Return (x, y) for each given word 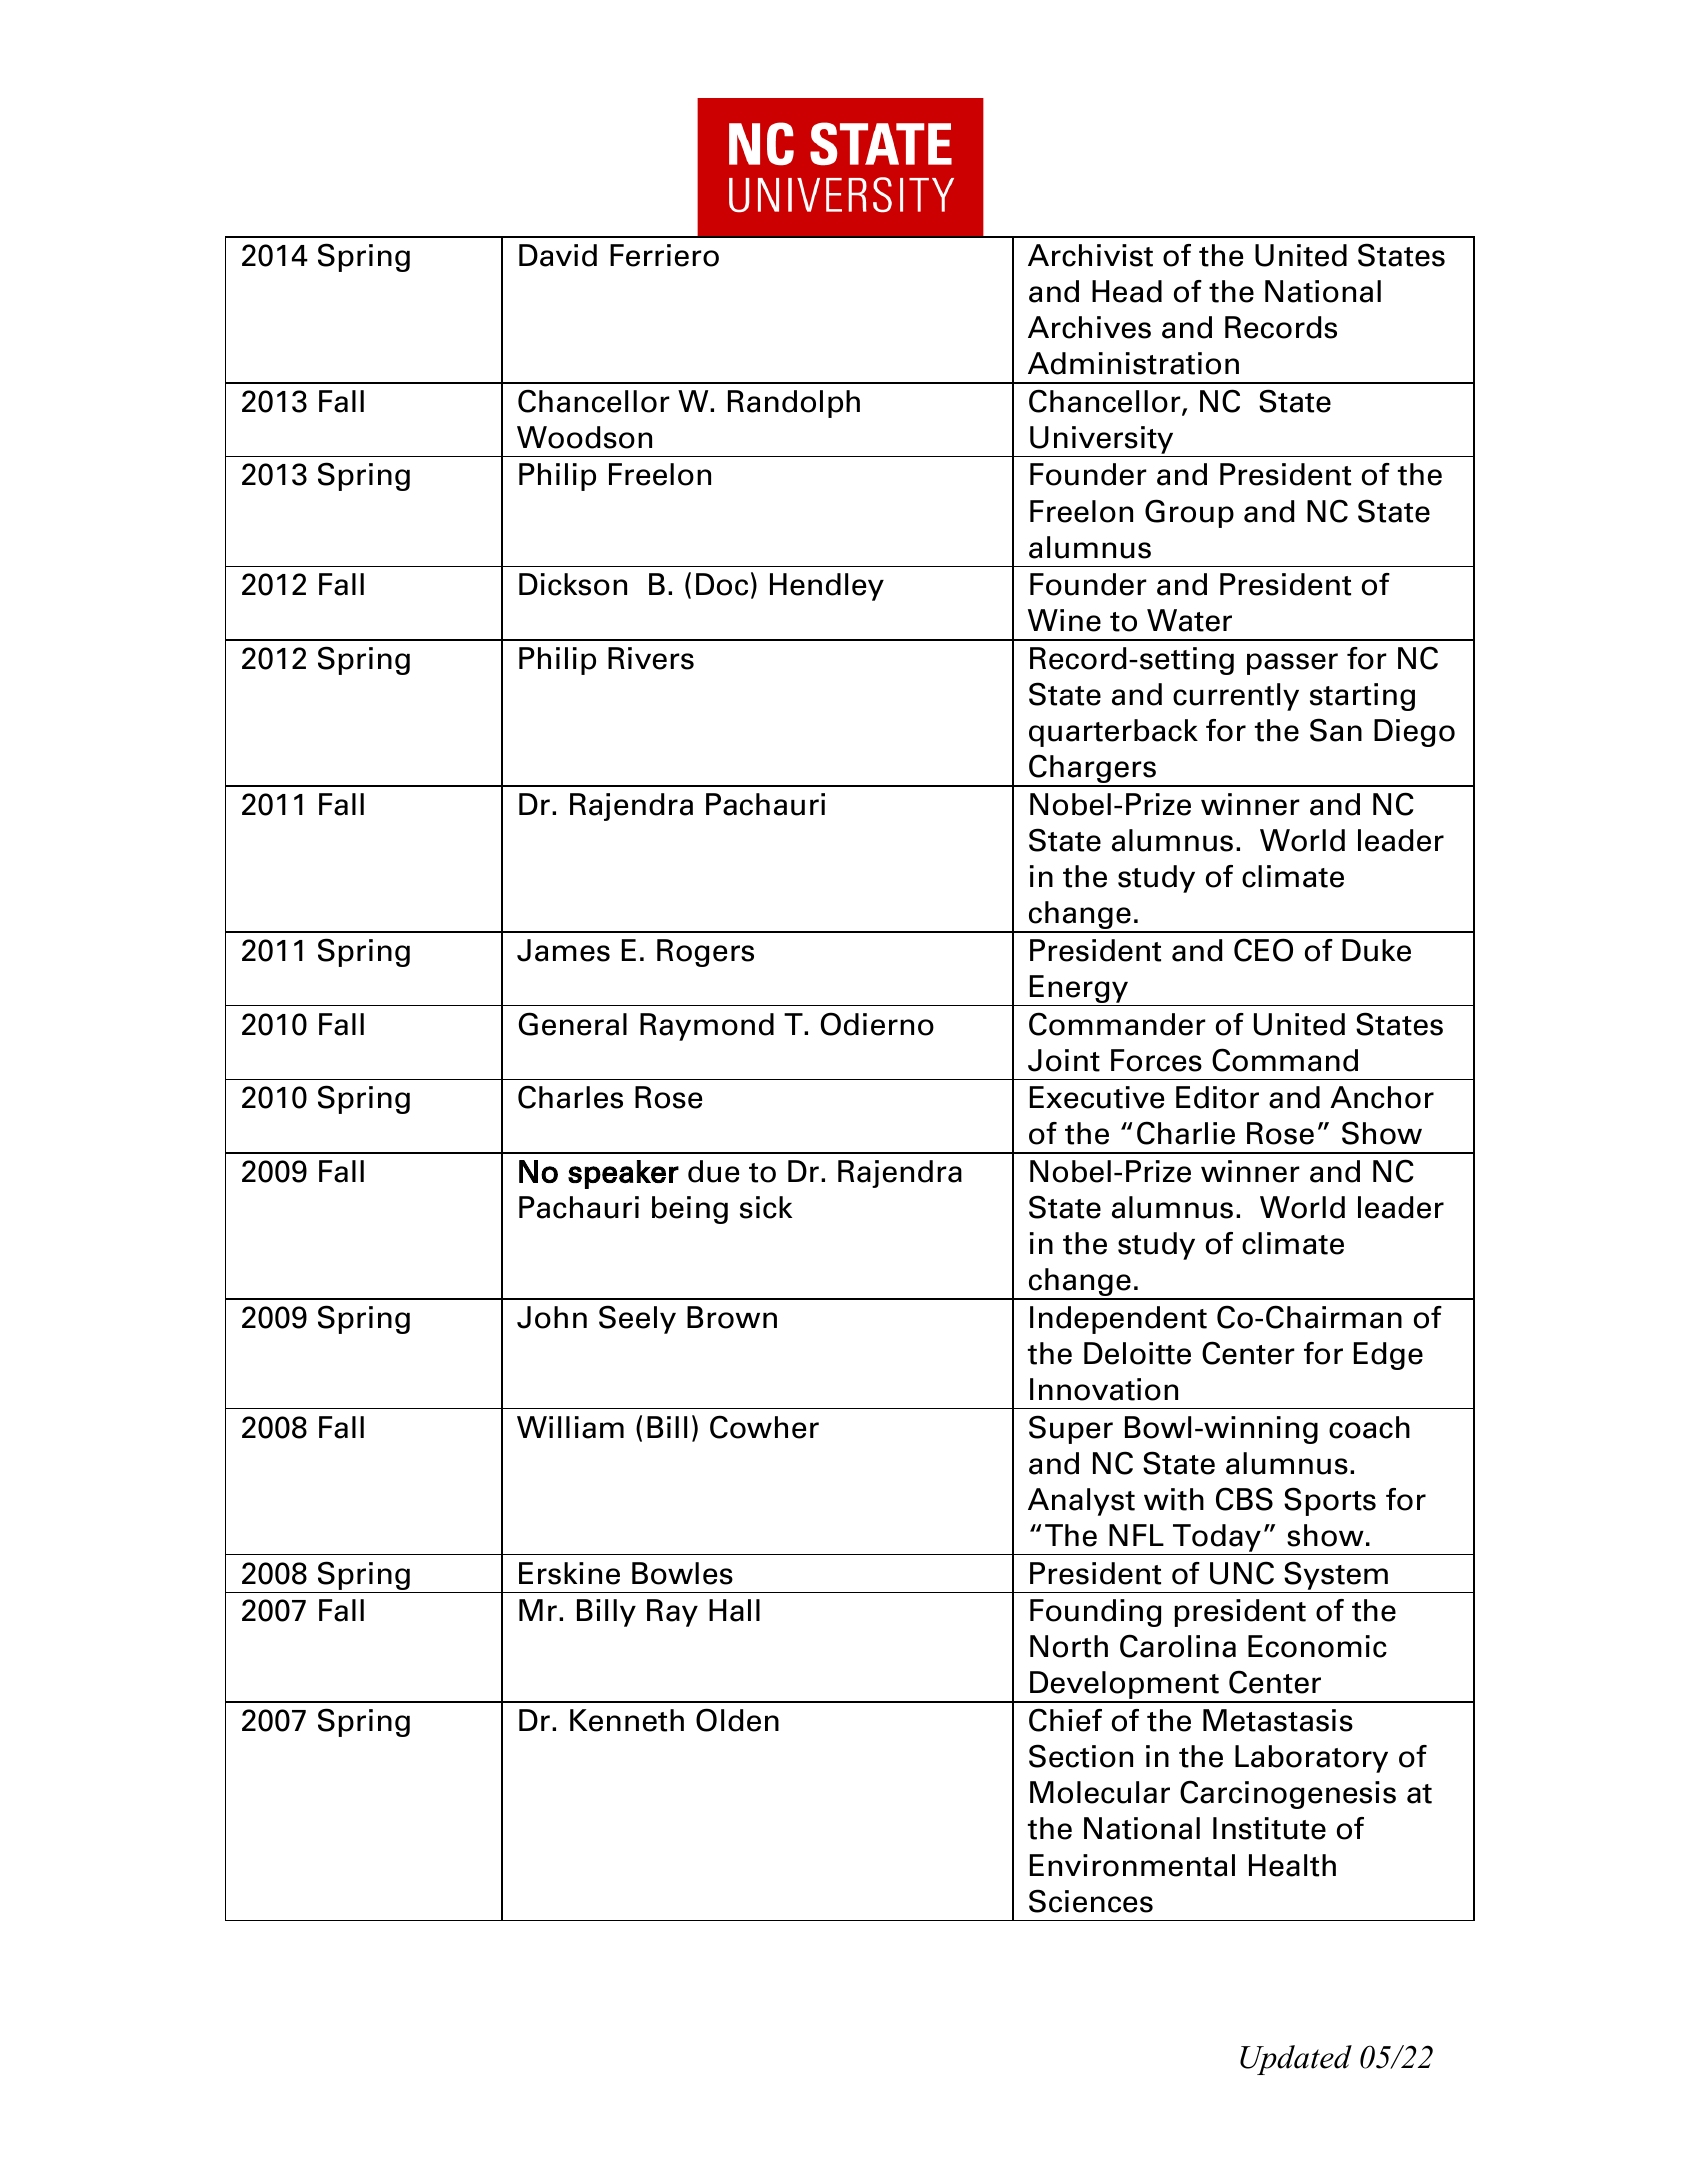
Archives (1089, 327)
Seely (637, 1319)
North (1069, 1646)
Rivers (651, 658)
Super (1071, 1429)
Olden (737, 1720)
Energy (1078, 990)
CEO (1263, 950)
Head (1127, 291)
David (558, 255)
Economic (1317, 1646)
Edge (1388, 1356)
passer (1292, 664)
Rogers (705, 953)
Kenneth (627, 1720)
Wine (1064, 620)
